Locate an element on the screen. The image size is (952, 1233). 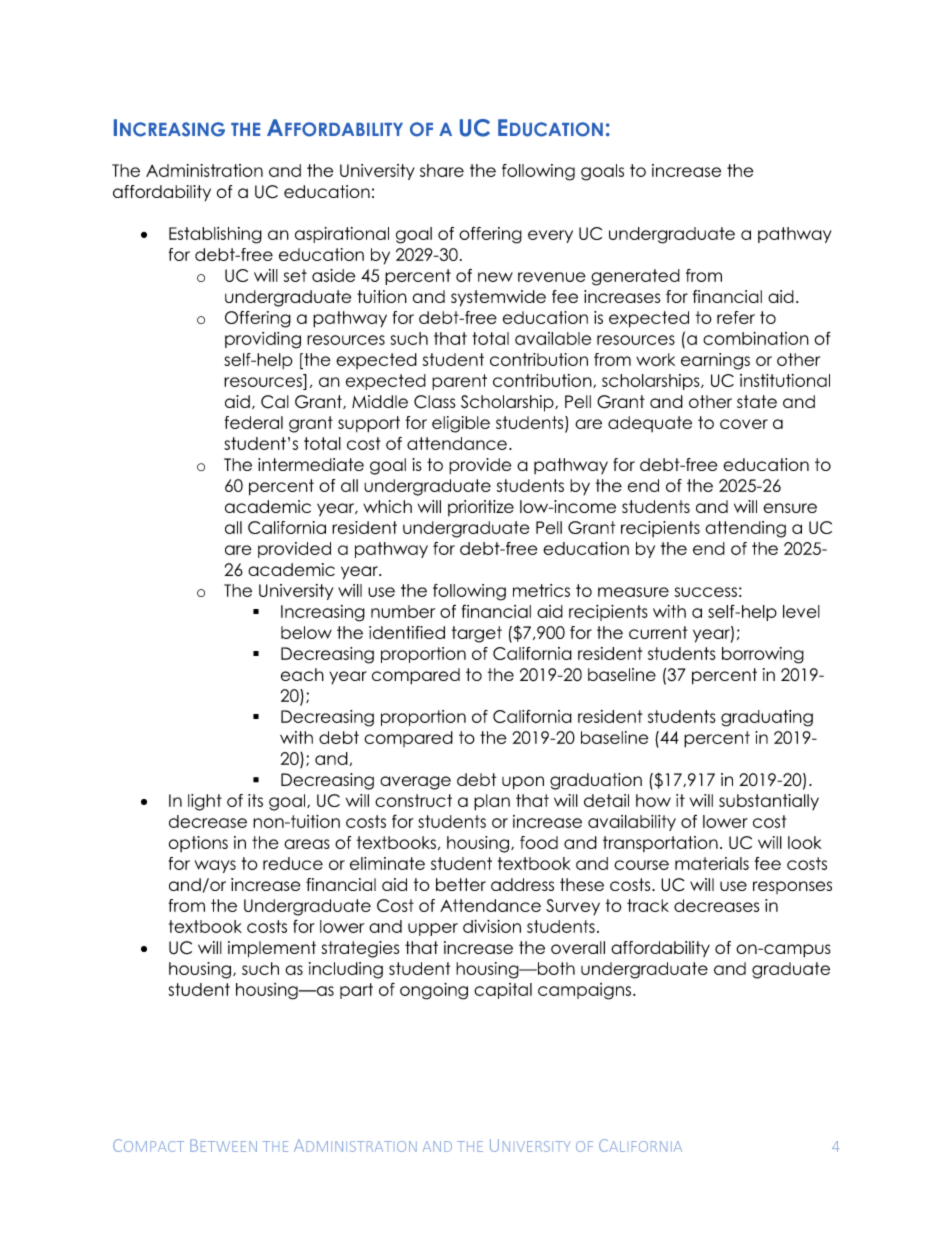
Establishing is located at coordinates (215, 235).
